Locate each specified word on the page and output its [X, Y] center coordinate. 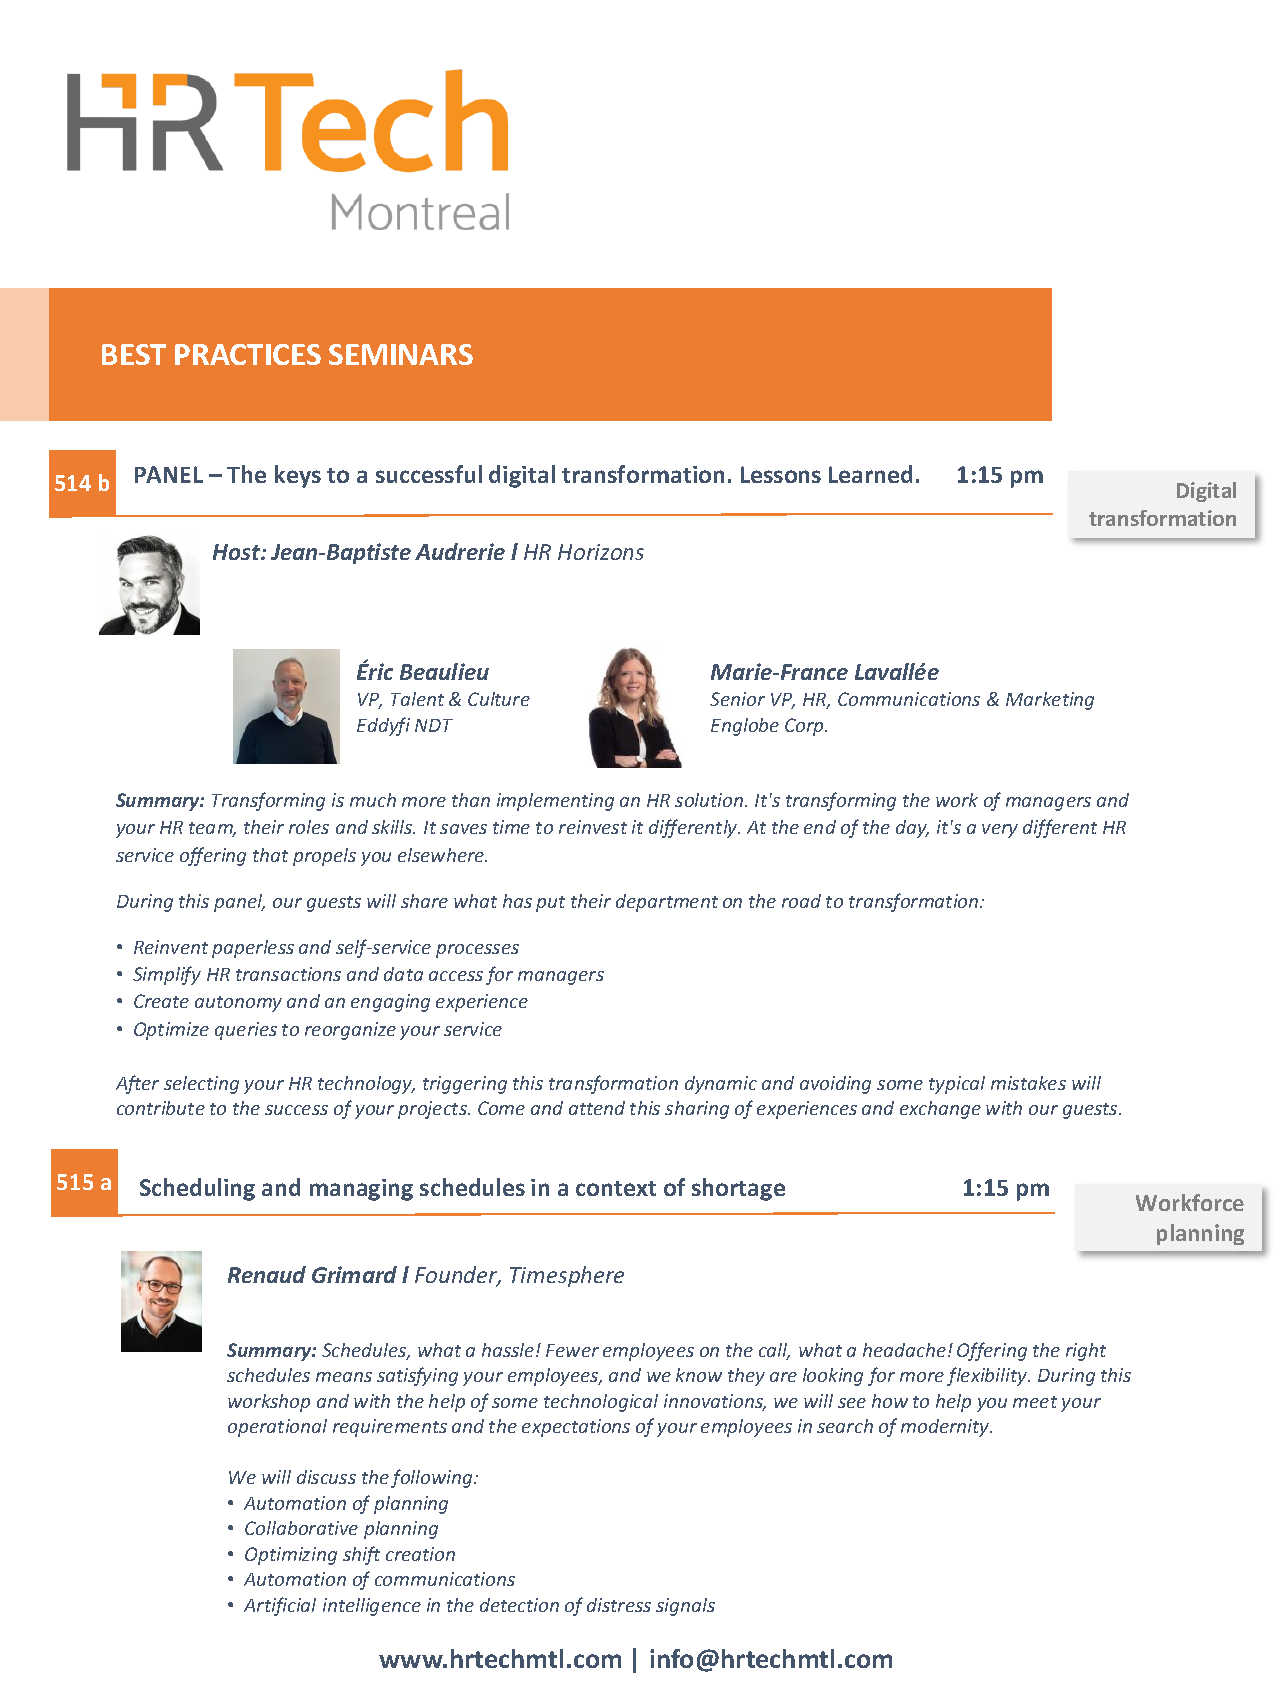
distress [619, 1605]
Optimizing [291, 1556]
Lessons [781, 474]
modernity [946, 1428]
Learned [870, 474]
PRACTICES [248, 354]
